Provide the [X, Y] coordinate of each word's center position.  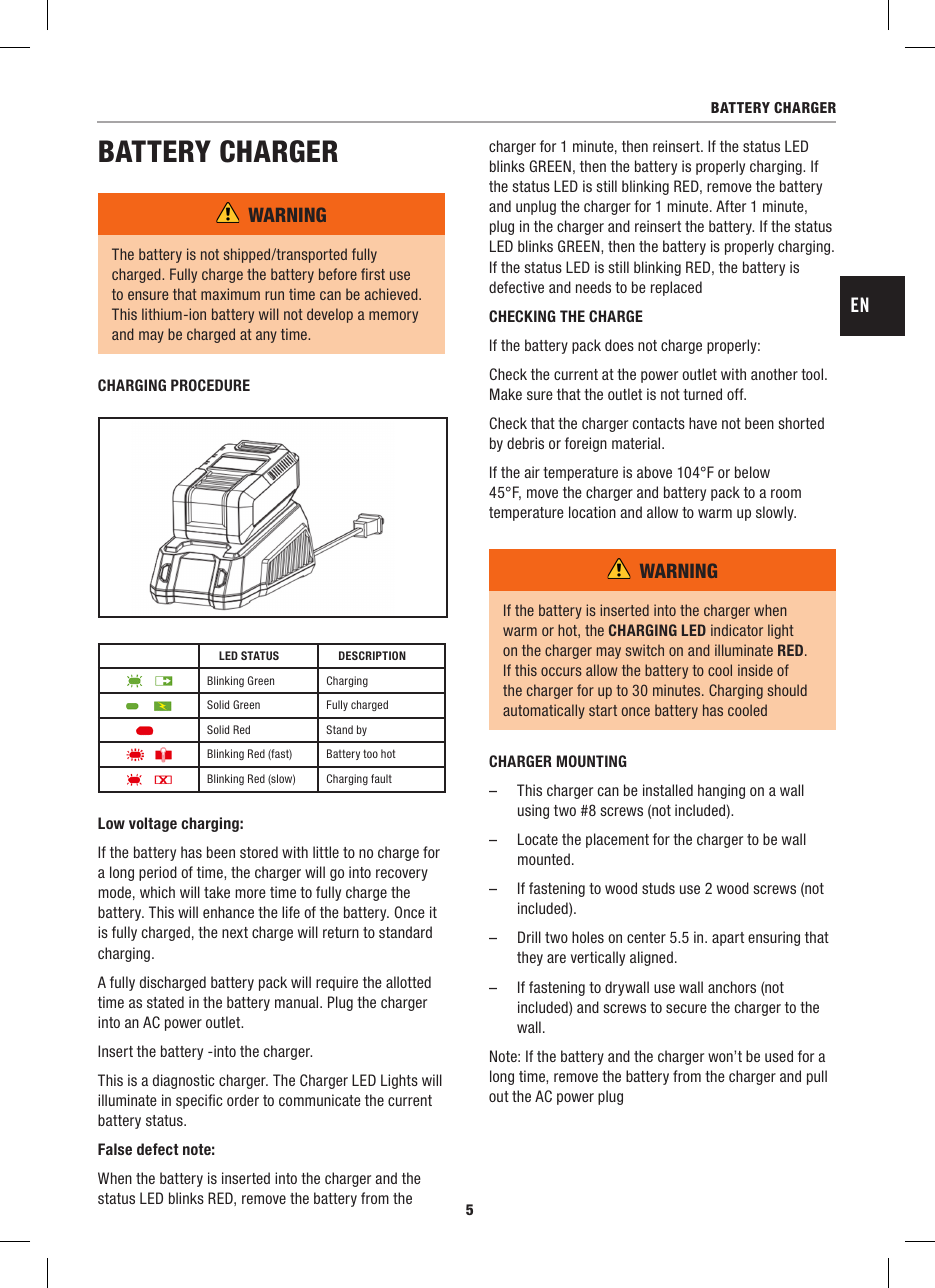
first [373, 274]
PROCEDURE [210, 385]
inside [755, 670]
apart [728, 939]
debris [525, 443]
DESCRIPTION [372, 655]
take [217, 892]
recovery [402, 875]
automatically [544, 711]
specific [199, 1101]
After [731, 206]
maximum [230, 294]
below [752, 472]
